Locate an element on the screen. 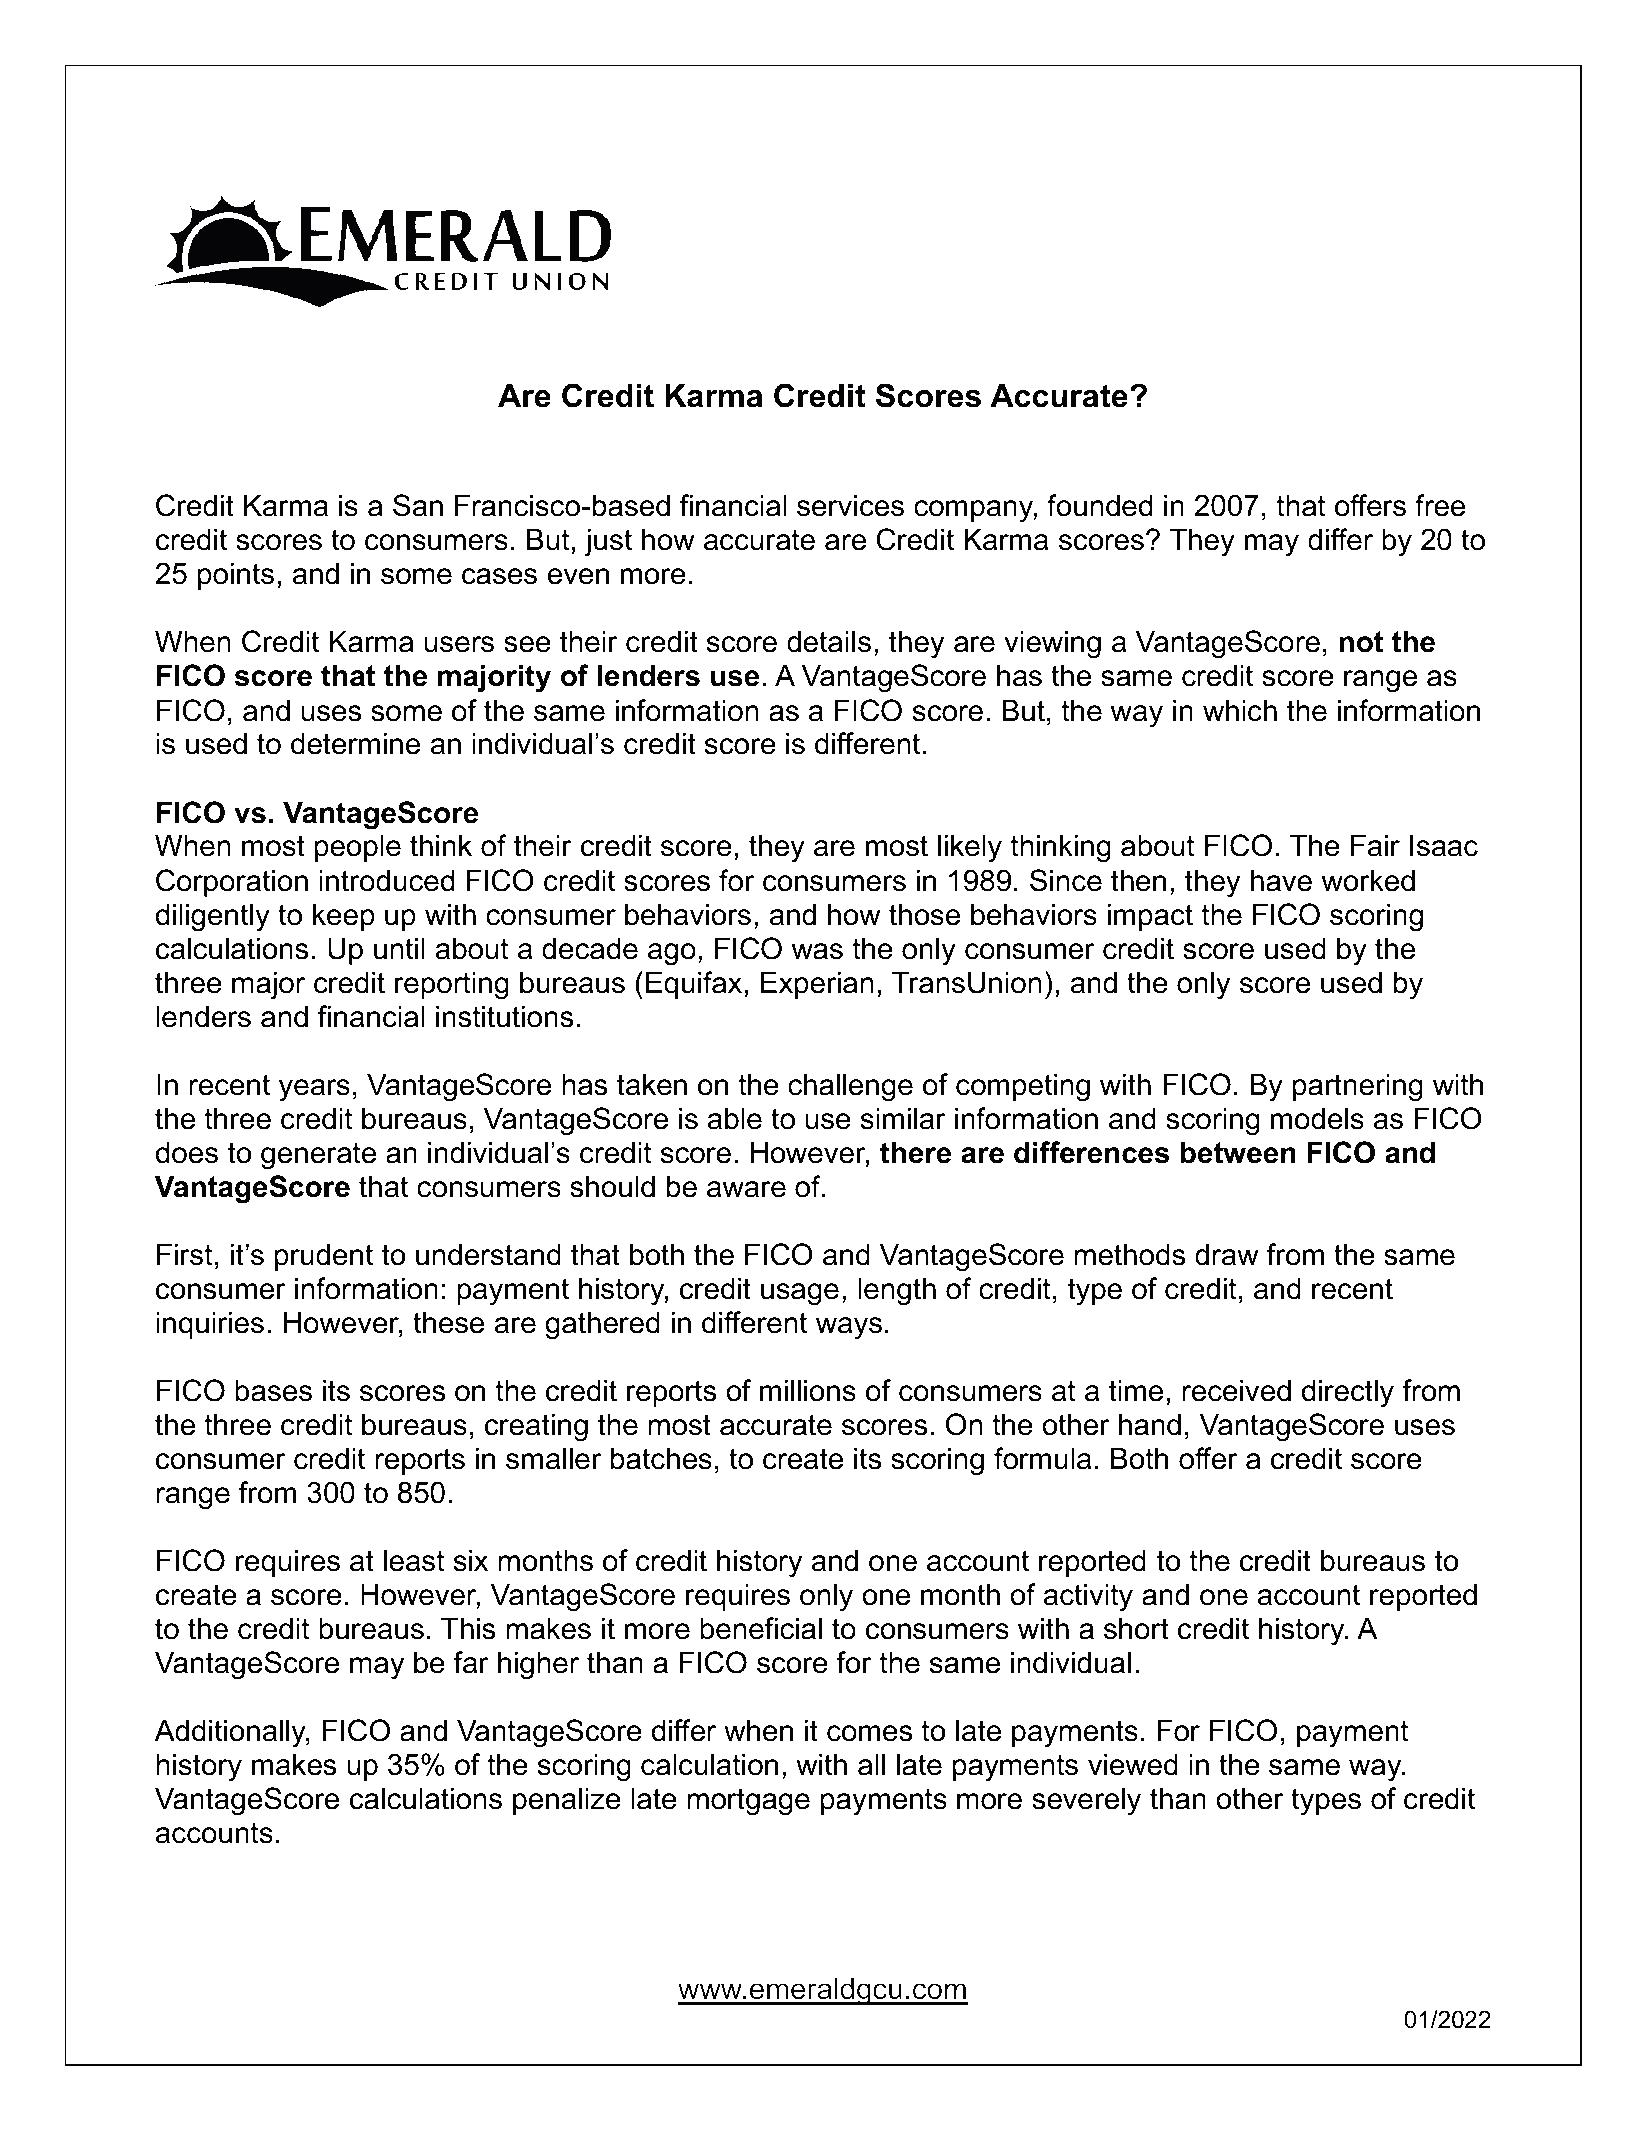  free is located at coordinates (1440, 505).
